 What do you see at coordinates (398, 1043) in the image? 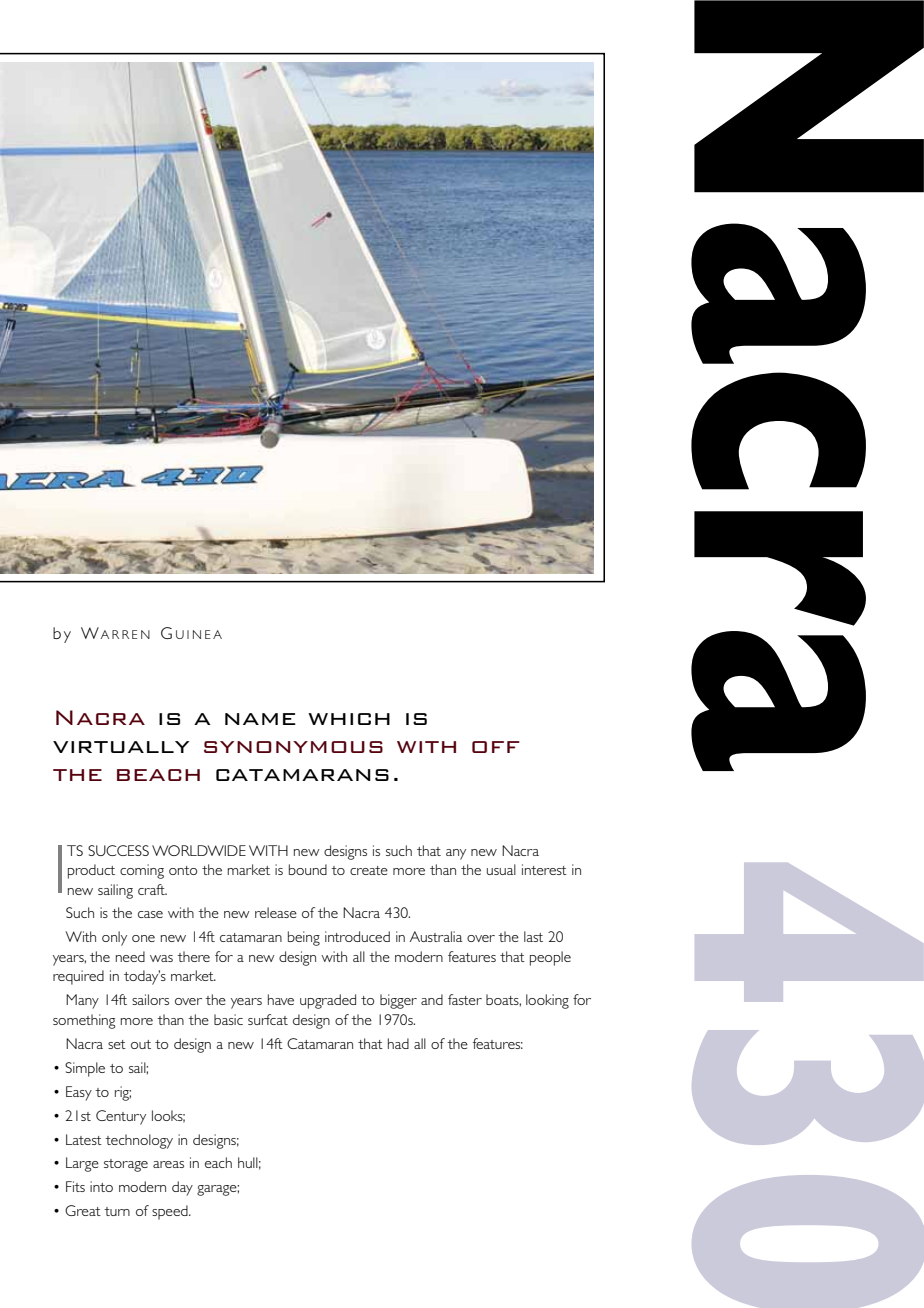
I see `had` at bounding box center [398, 1043].
